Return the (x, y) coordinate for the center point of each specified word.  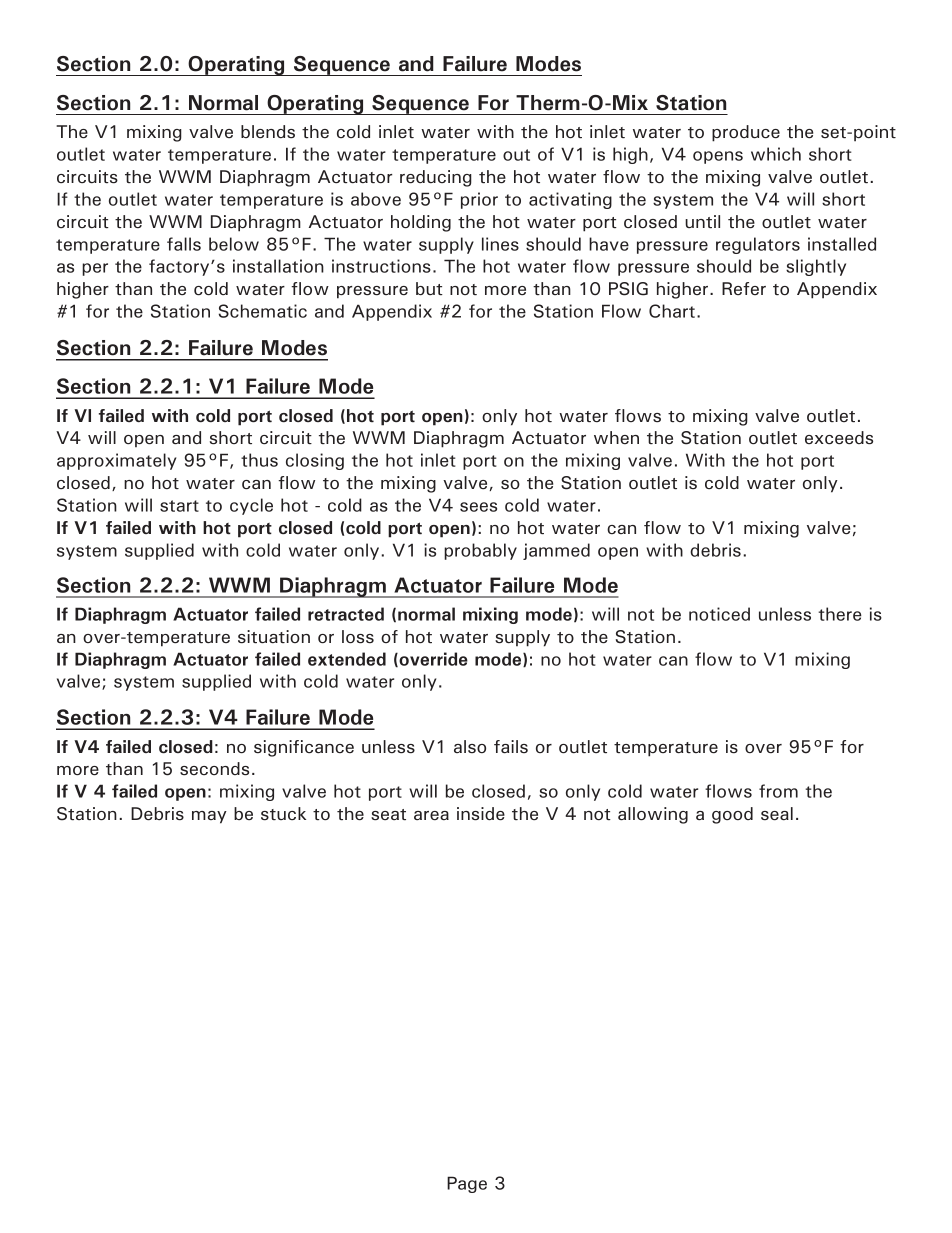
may (209, 817)
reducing (436, 178)
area (431, 815)
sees (478, 507)
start (179, 506)
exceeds (839, 438)
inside (481, 814)
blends (268, 132)
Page (467, 1184)
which (776, 154)
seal (777, 813)
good (732, 815)
